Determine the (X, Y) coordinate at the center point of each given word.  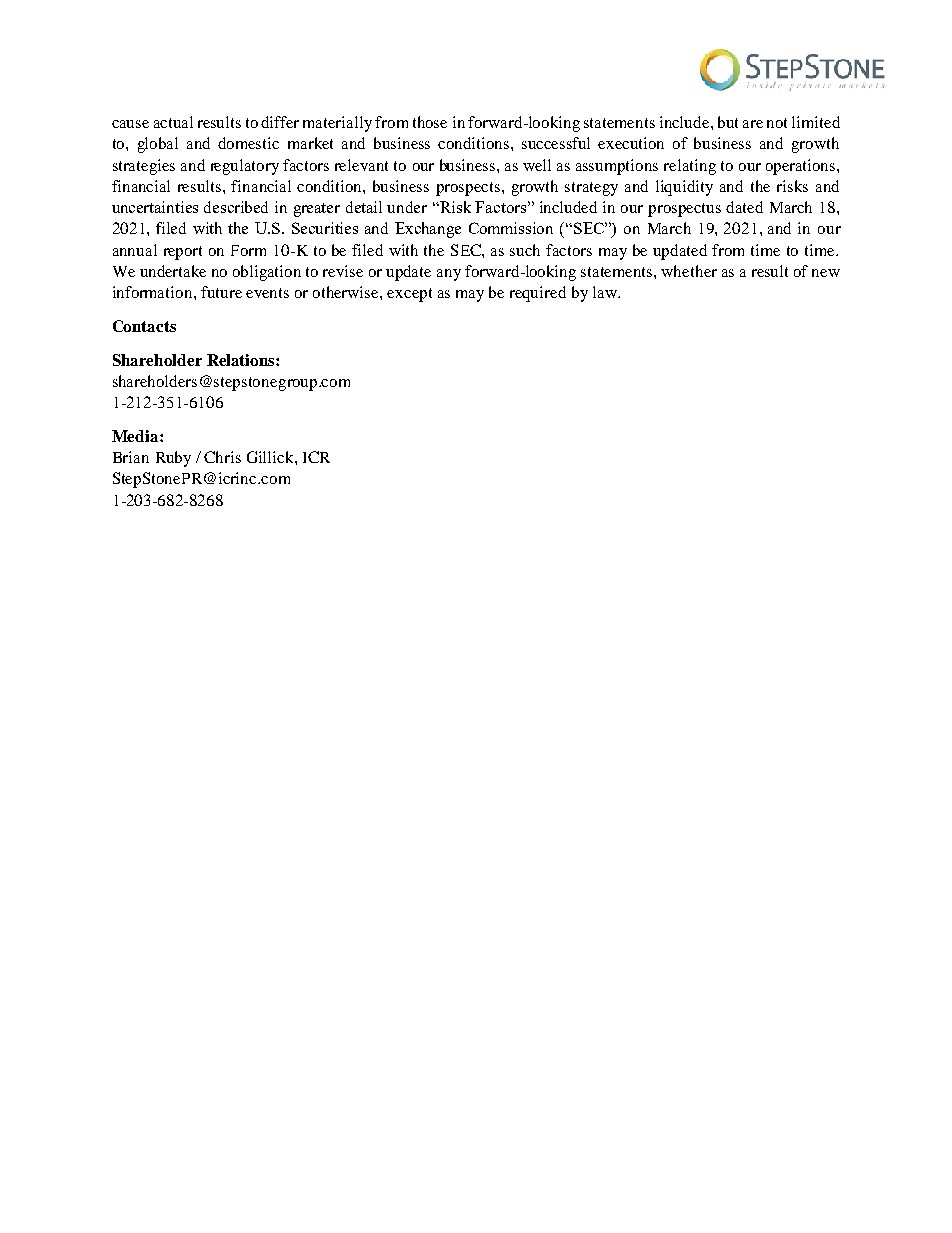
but (728, 122)
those (430, 122)
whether (689, 271)
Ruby (173, 459)
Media (136, 436)
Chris (222, 457)
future (221, 292)
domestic (248, 143)
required (538, 294)
